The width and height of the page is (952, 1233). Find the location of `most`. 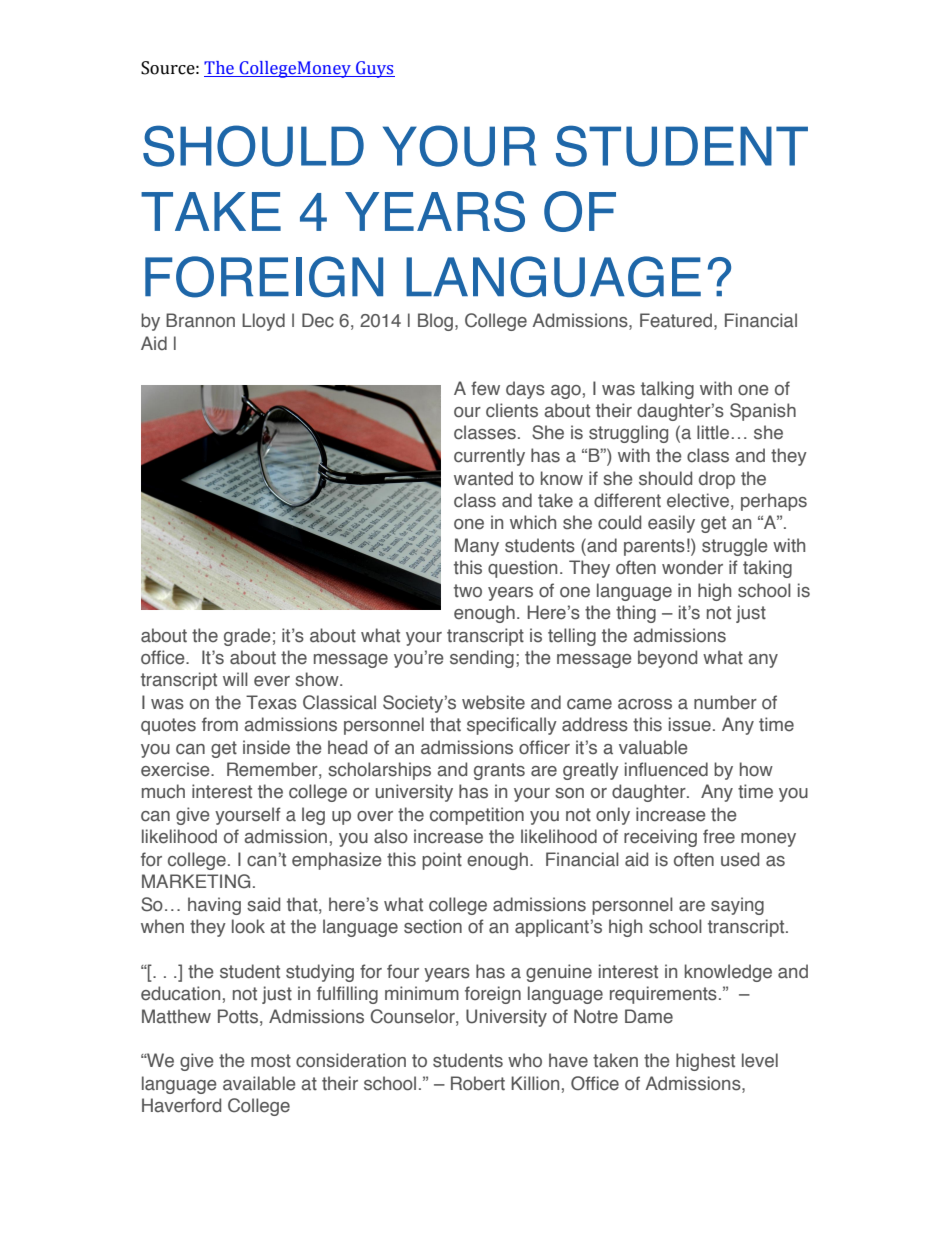

most is located at coordinates (271, 1061).
